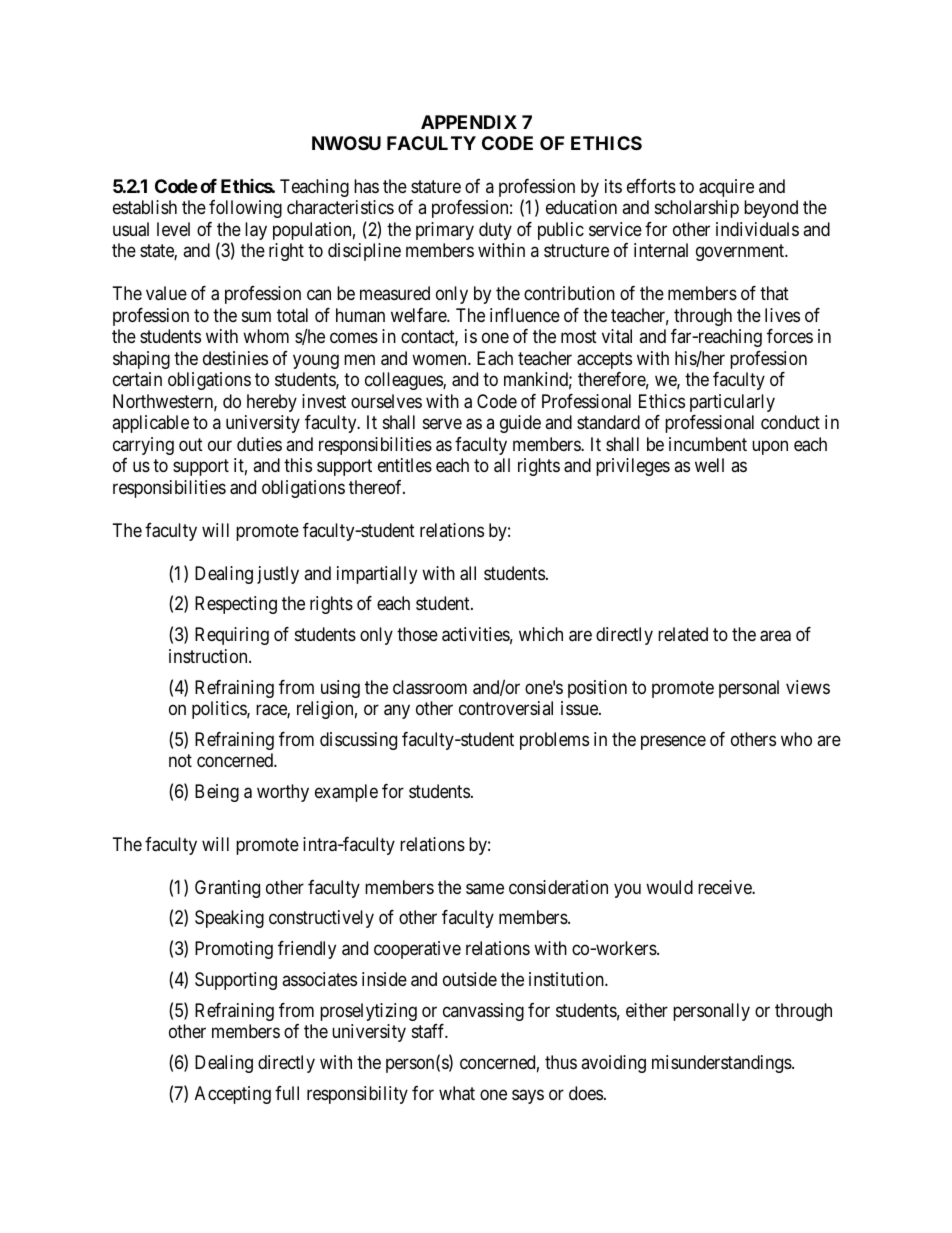  Describe the element at coordinates (235, 358) in the document. I see `destinies` at that location.
